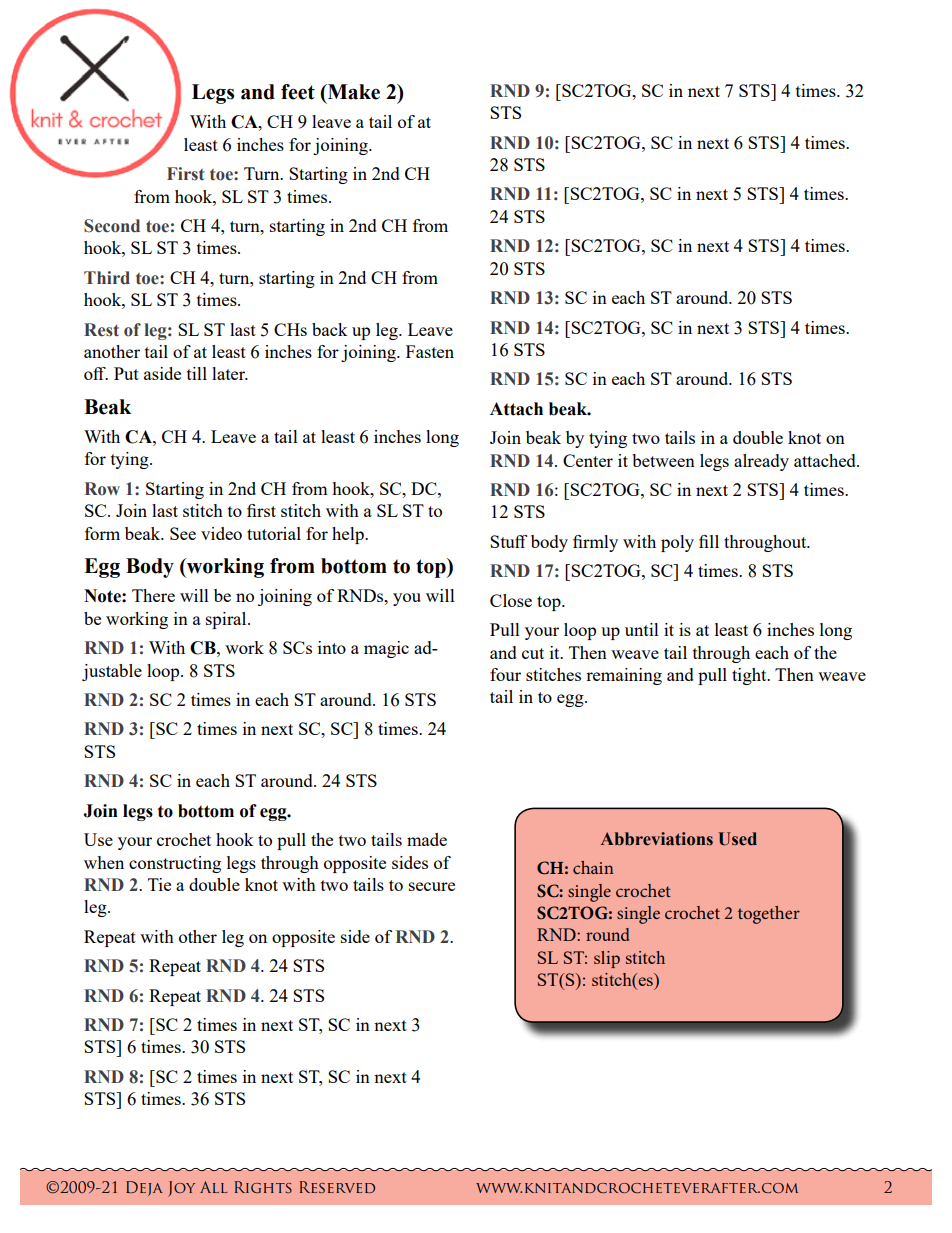  I want to click on Joy, so click(181, 1189).
